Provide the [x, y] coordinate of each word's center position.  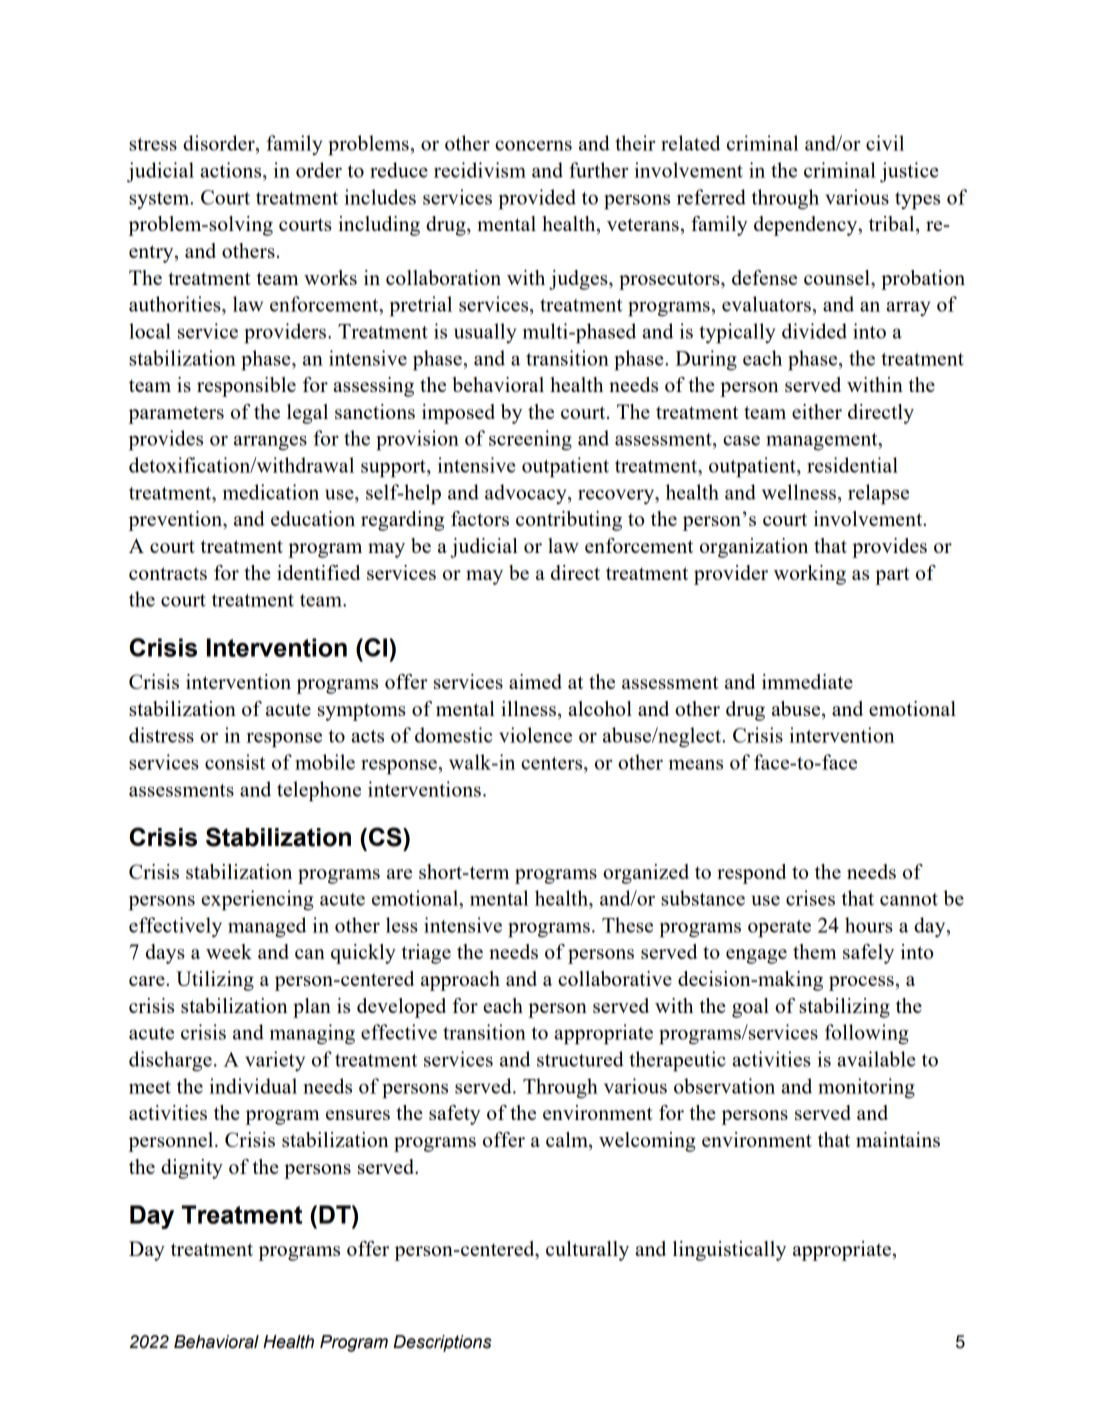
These [627, 925]
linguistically [729, 1251]
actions [232, 170]
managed [267, 927]
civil [885, 143]
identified [318, 572]
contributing [569, 521]
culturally [587, 1251]
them [814, 951]
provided [537, 199]
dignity [192, 1169]
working [809, 575]
